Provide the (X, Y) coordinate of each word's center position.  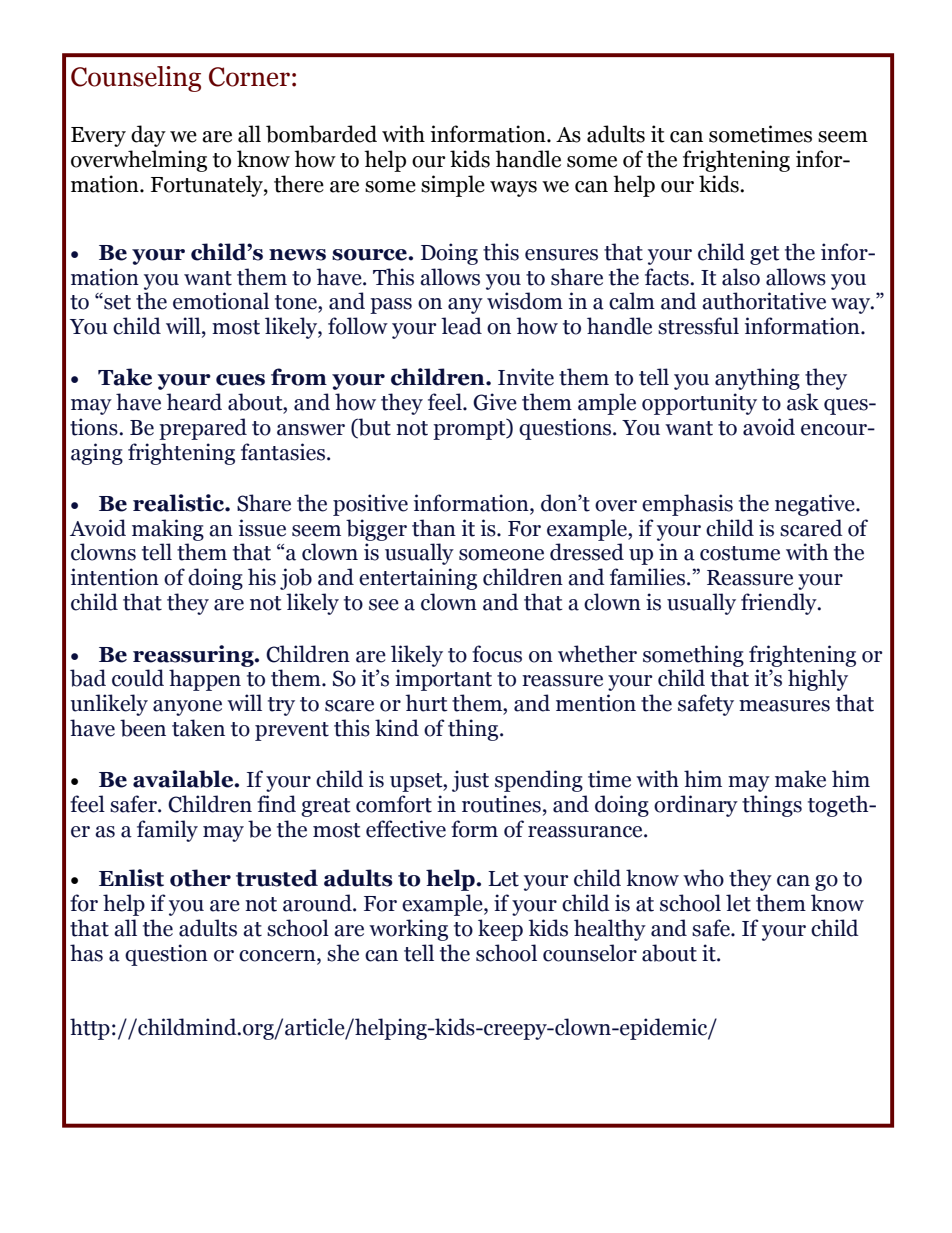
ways (513, 189)
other (200, 878)
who (703, 878)
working (408, 930)
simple (453, 186)
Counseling (136, 79)
